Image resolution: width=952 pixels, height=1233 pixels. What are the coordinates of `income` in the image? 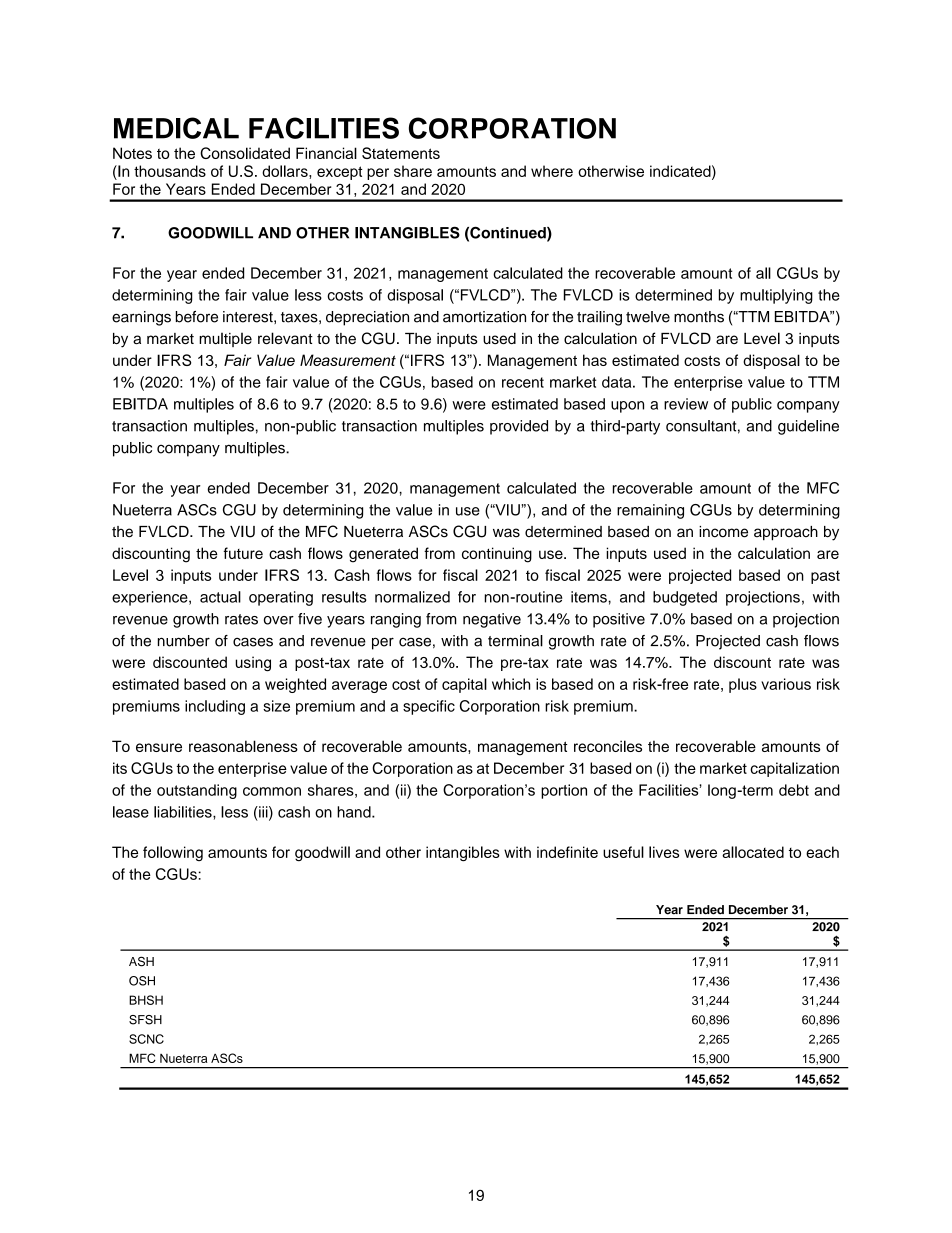 It's located at (723, 532).
